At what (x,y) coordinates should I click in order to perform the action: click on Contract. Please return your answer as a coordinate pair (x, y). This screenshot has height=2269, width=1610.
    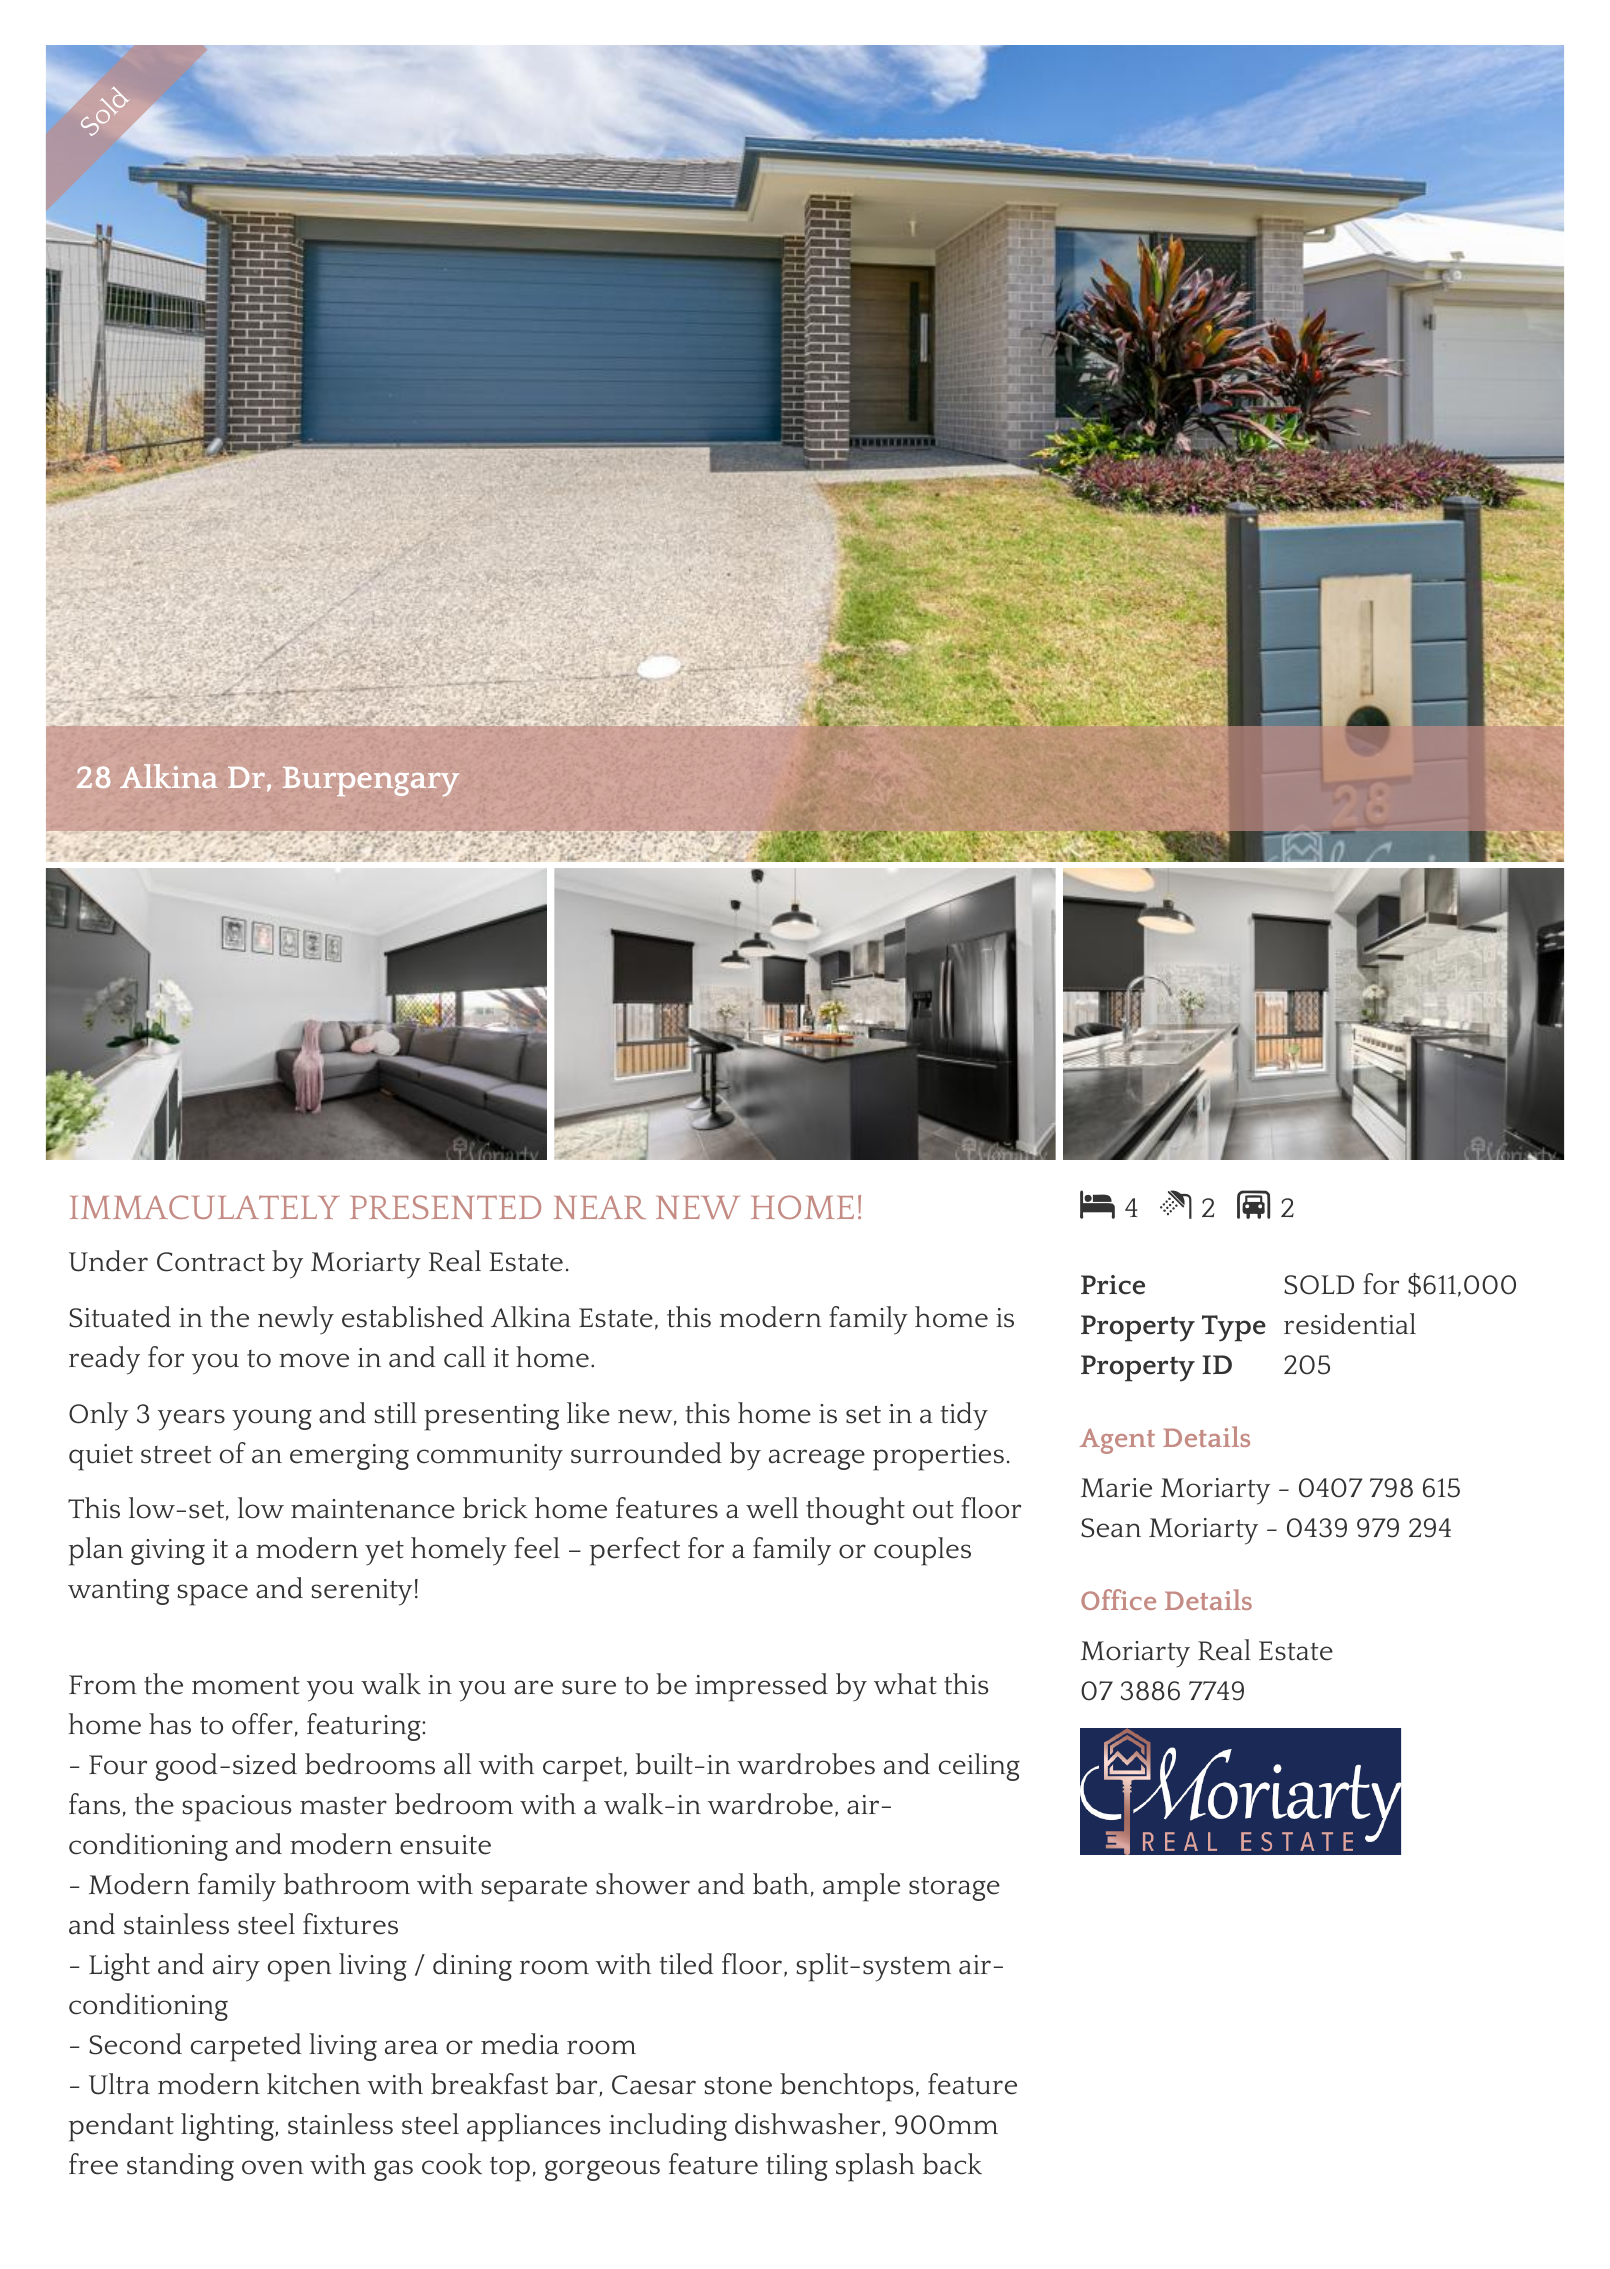
    Looking at the image, I should click on (211, 1262).
